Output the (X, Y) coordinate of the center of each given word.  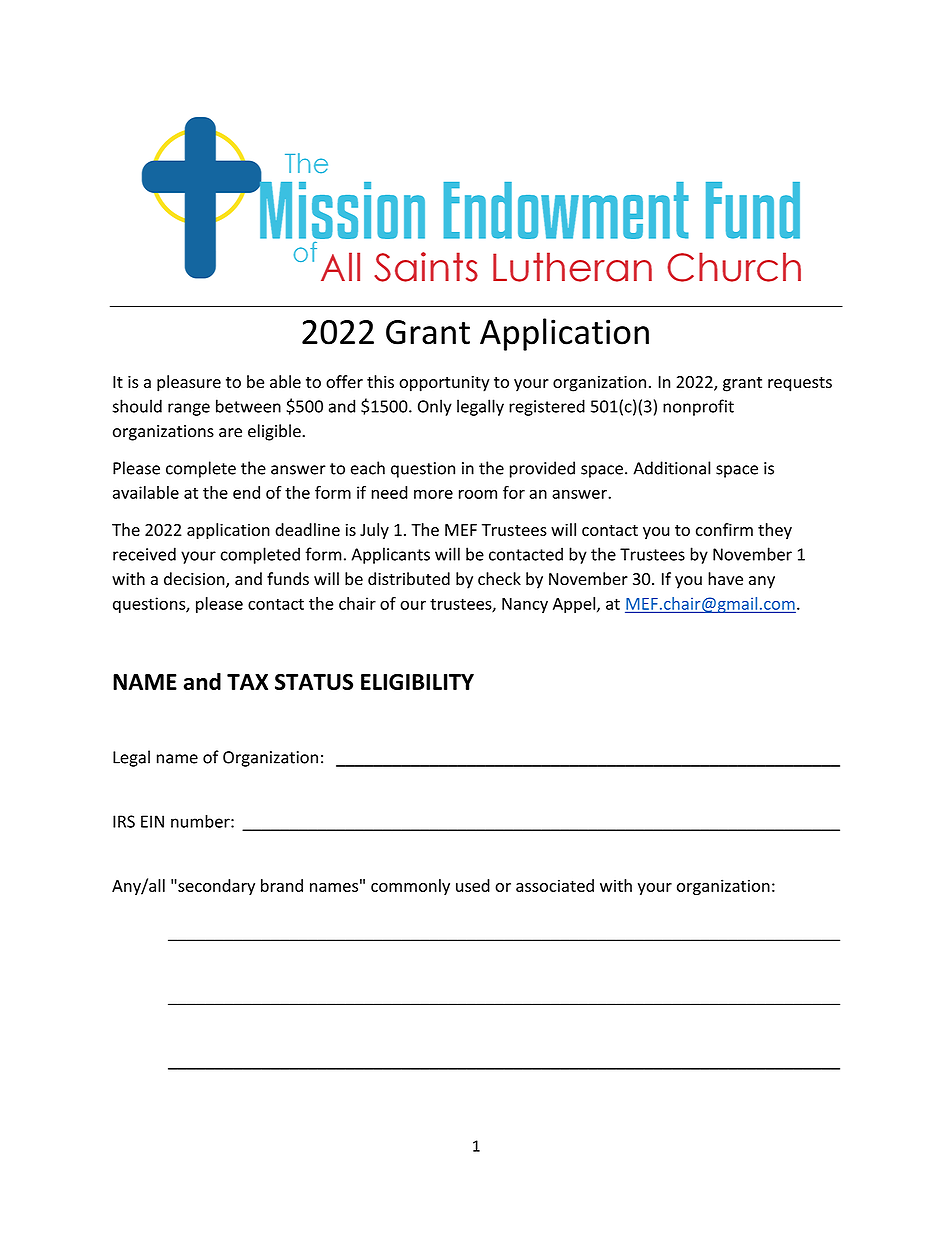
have (725, 579)
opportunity (444, 384)
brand (282, 885)
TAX (247, 682)
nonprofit (698, 407)
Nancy (525, 605)
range (189, 409)
